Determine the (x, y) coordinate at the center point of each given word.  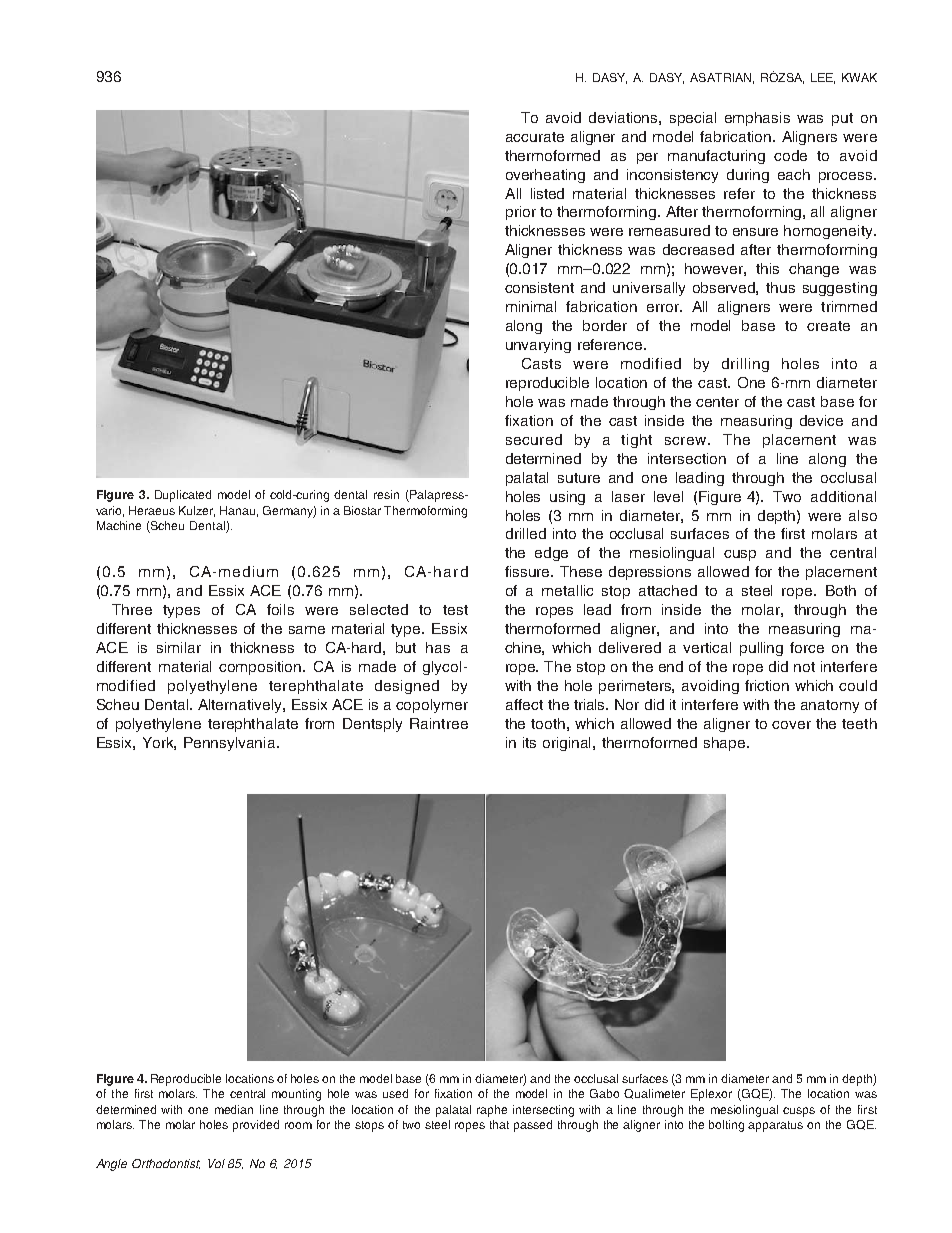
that (499, 1124)
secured (534, 439)
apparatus (775, 1126)
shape (726, 744)
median (234, 1109)
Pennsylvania (231, 744)
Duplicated (183, 496)
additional (843, 496)
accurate (535, 137)
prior (521, 213)
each (794, 174)
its (529, 742)
